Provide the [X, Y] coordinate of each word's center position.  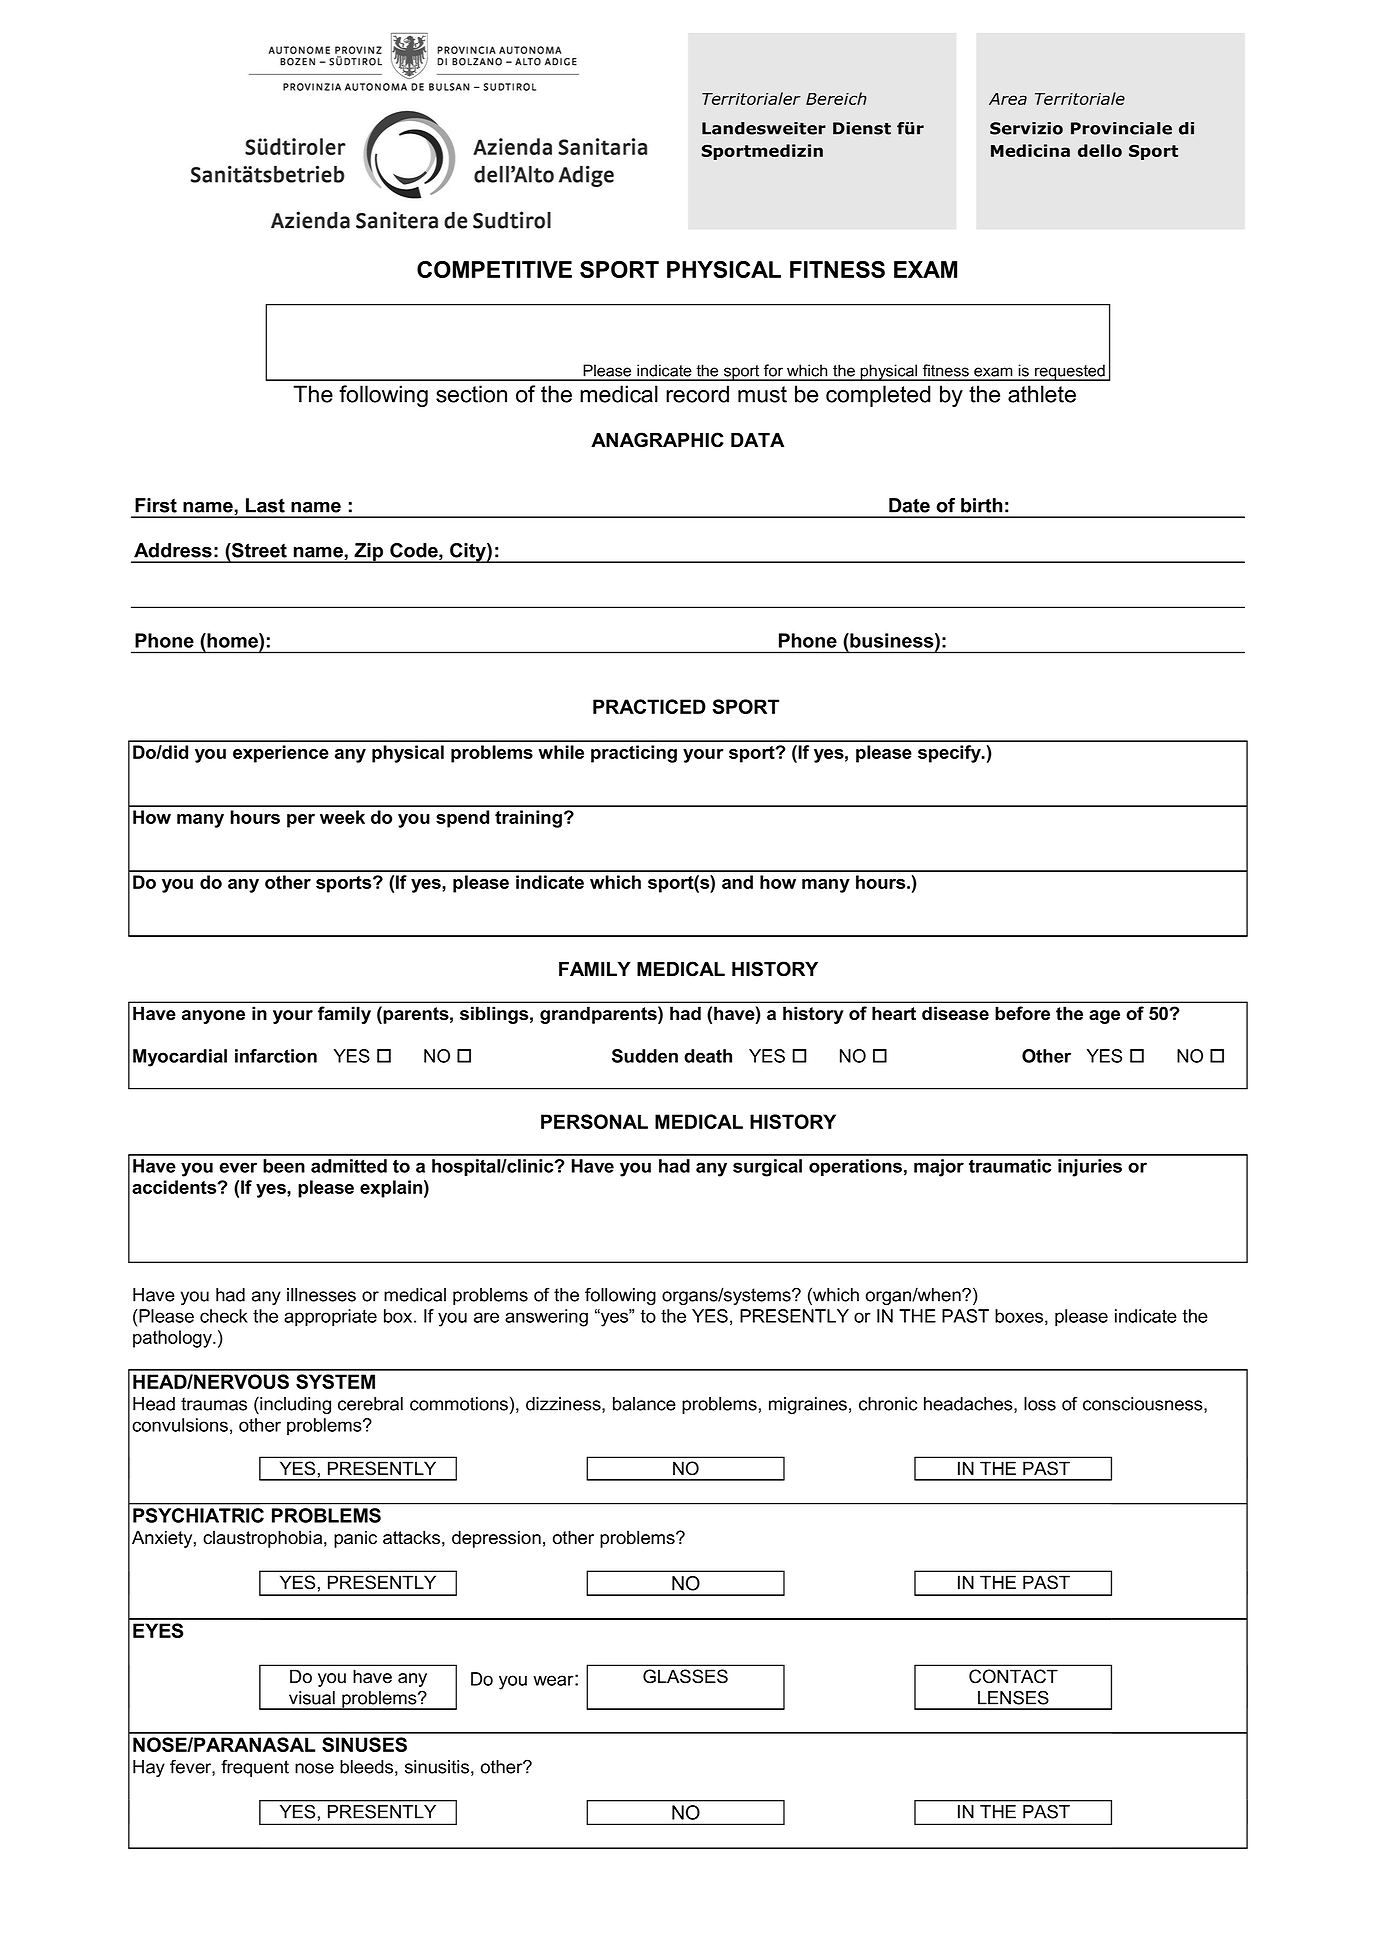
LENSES [1013, 1697]
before [1022, 1013]
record [697, 394]
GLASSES [685, 1676]
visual [312, 1698]
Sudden [645, 1056]
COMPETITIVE [494, 269]
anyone [213, 1017]
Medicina [1030, 150]
